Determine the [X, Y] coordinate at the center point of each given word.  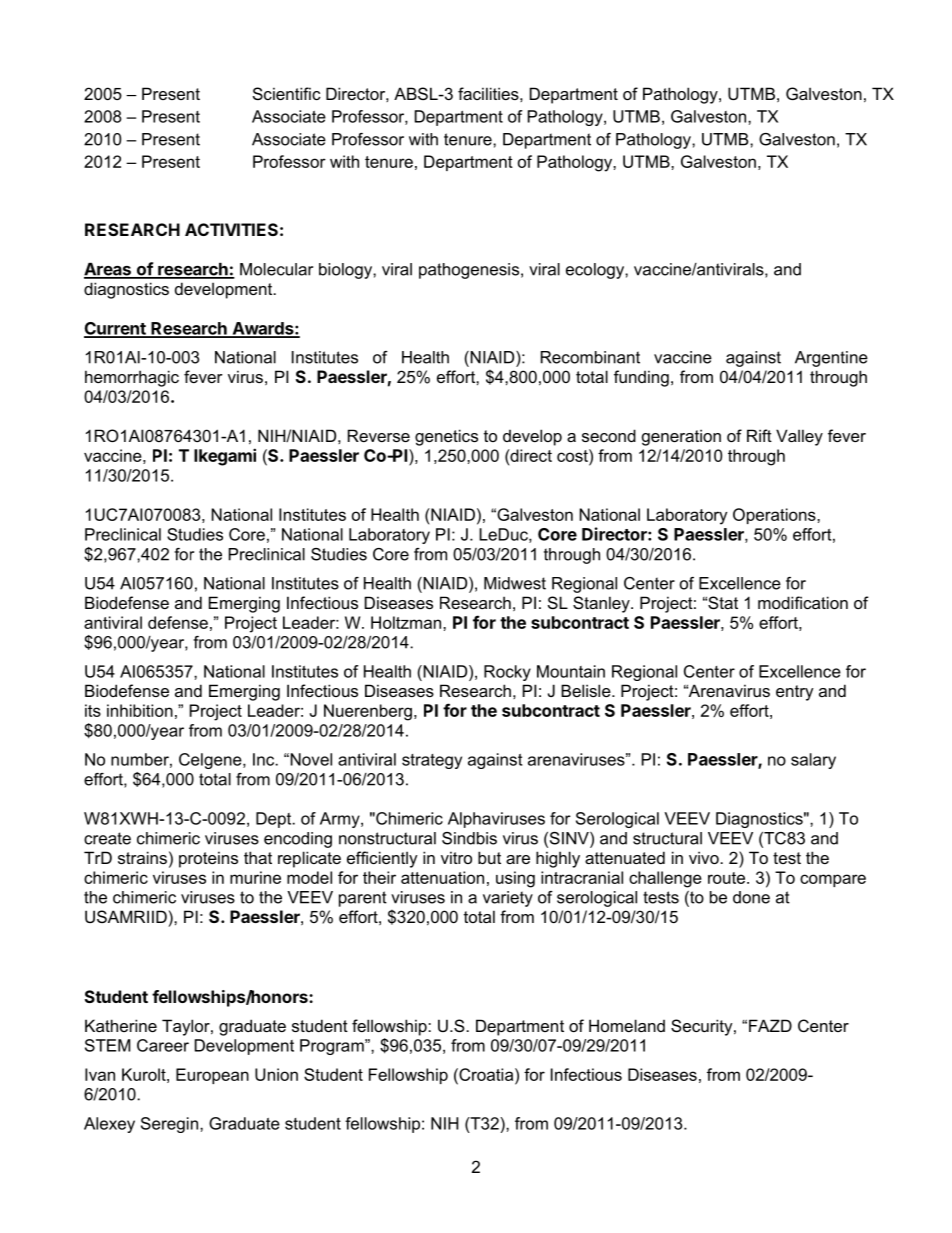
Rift [759, 435]
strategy [432, 761]
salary [813, 761]
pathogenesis [469, 271]
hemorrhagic [132, 378]
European [212, 1076]
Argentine [831, 359]
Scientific [287, 93]
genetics [446, 437]
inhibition [140, 710]
